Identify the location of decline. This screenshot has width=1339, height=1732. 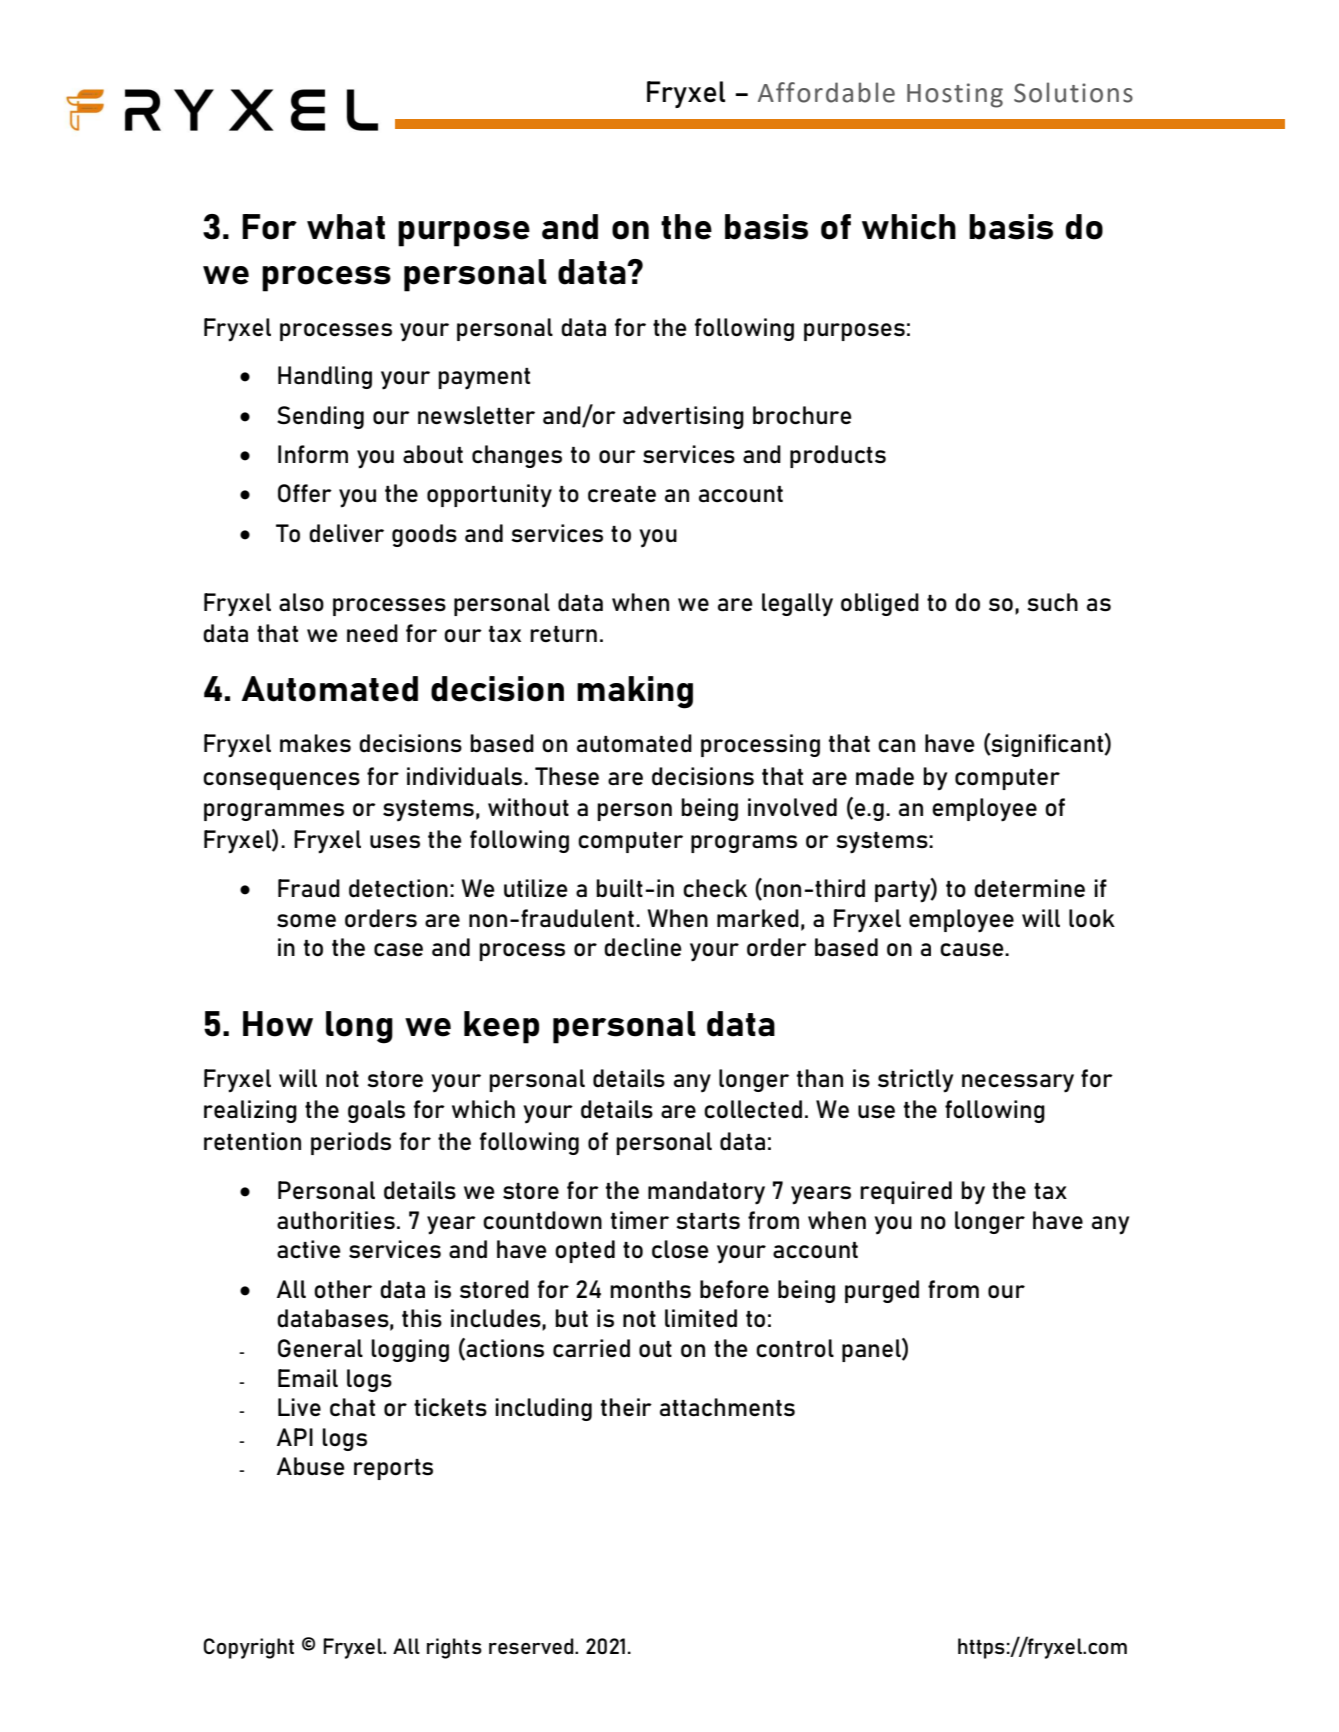
(643, 947).
